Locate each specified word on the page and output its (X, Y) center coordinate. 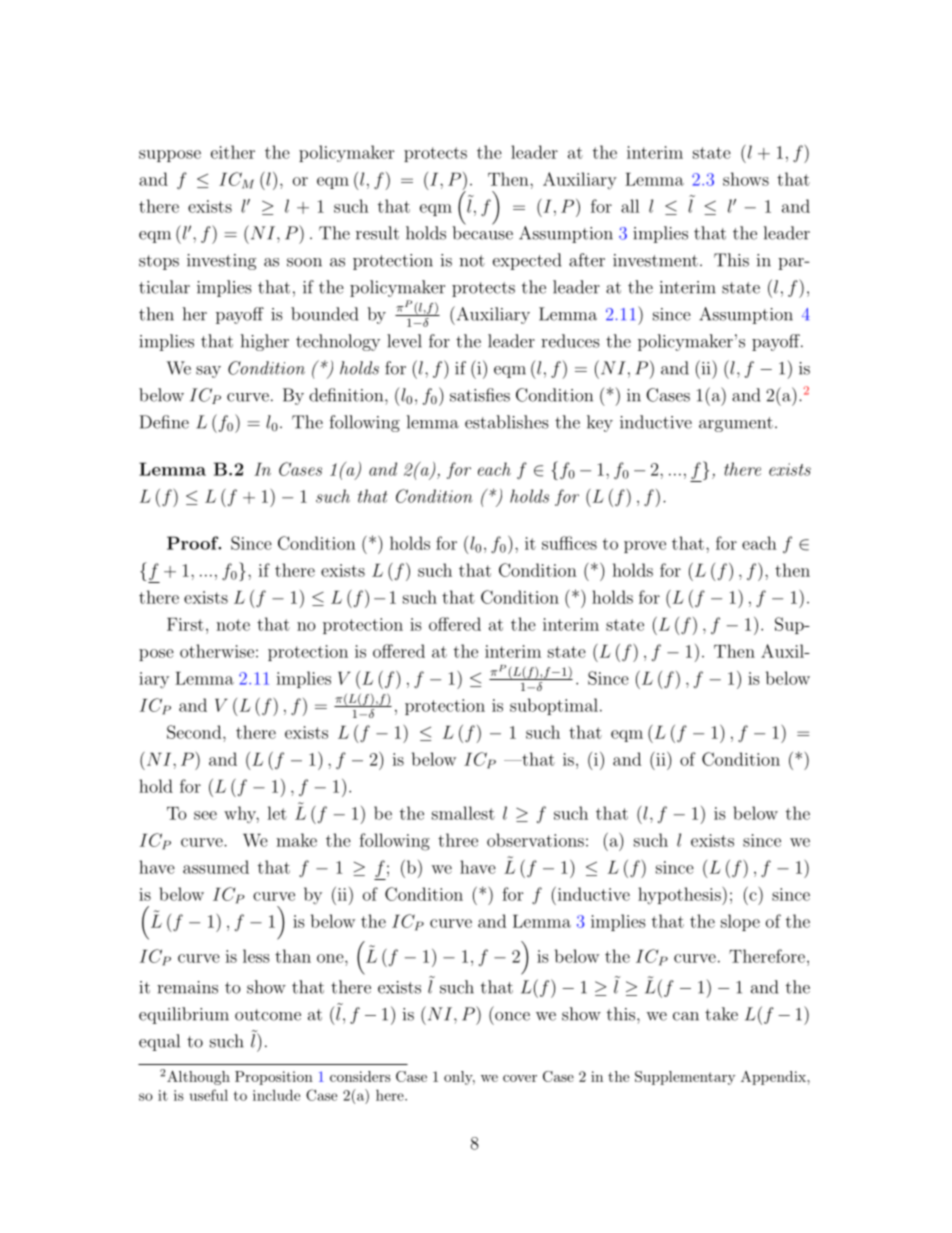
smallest (463, 813)
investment (655, 260)
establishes (506, 422)
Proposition (274, 1078)
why (241, 814)
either (233, 152)
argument (736, 424)
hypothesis (680, 896)
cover (520, 1078)
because (482, 232)
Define (164, 422)
